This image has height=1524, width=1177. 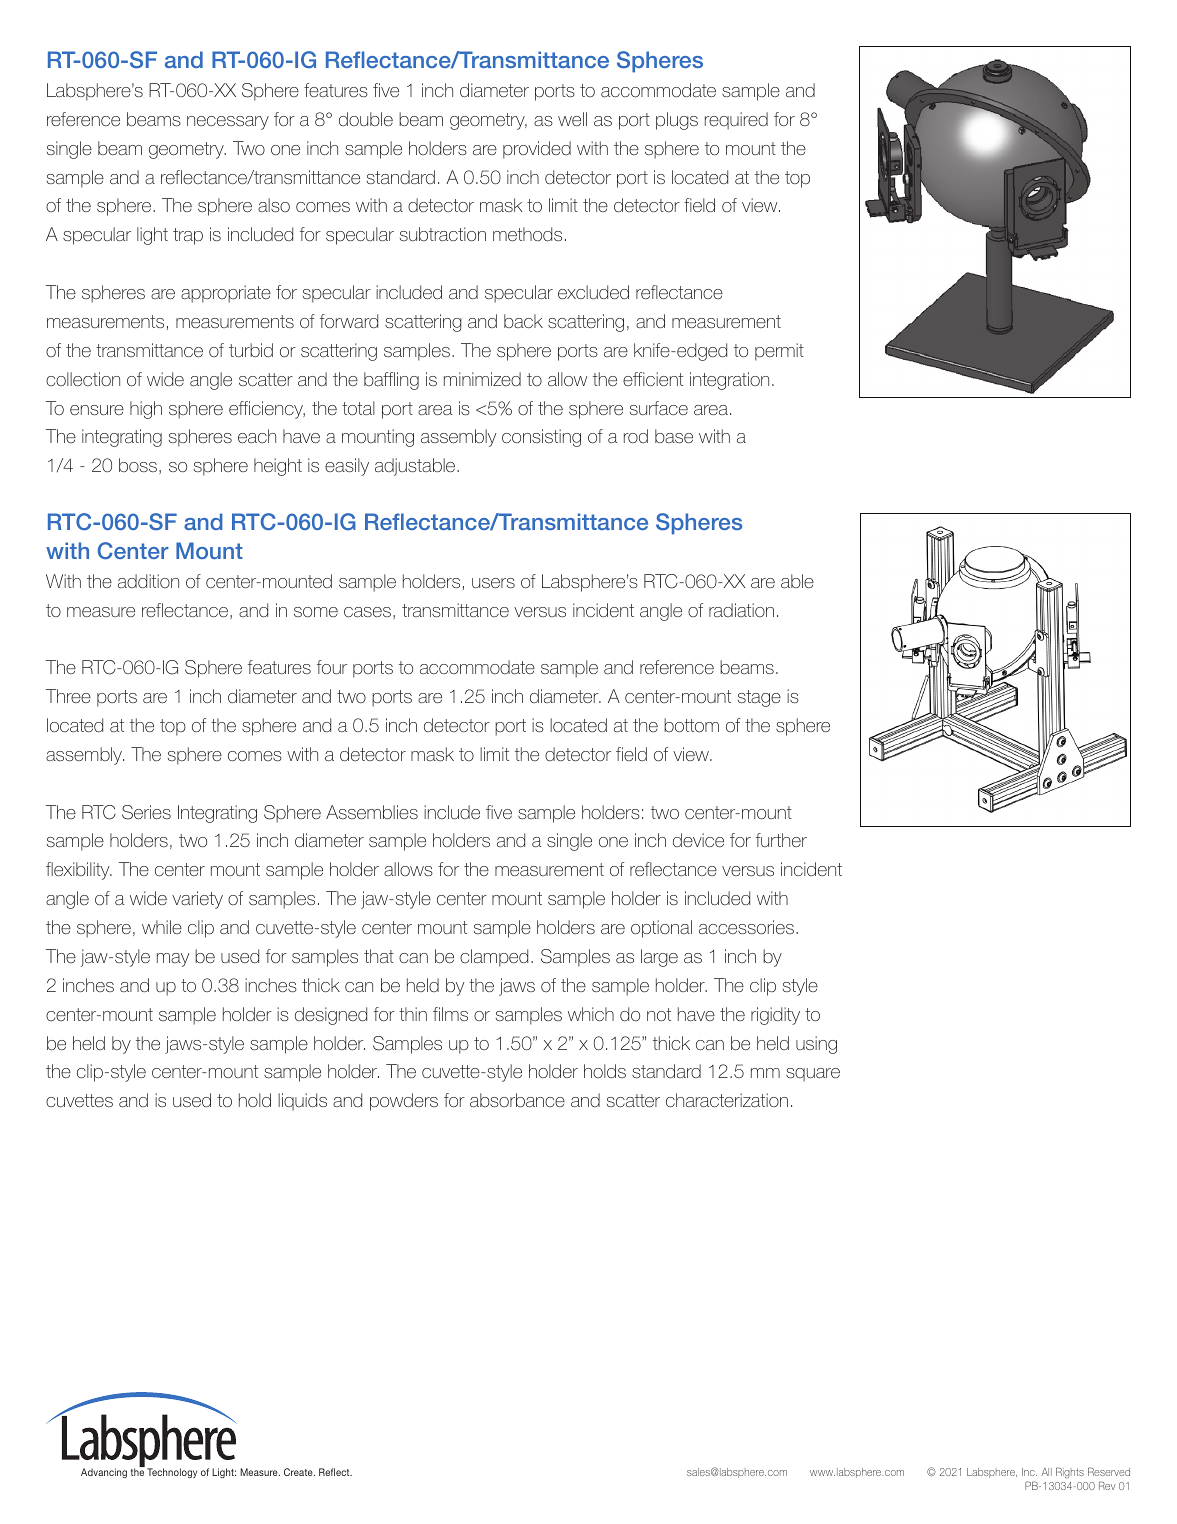 What do you see at coordinates (736, 121) in the image?
I see `required` at bounding box center [736, 121].
